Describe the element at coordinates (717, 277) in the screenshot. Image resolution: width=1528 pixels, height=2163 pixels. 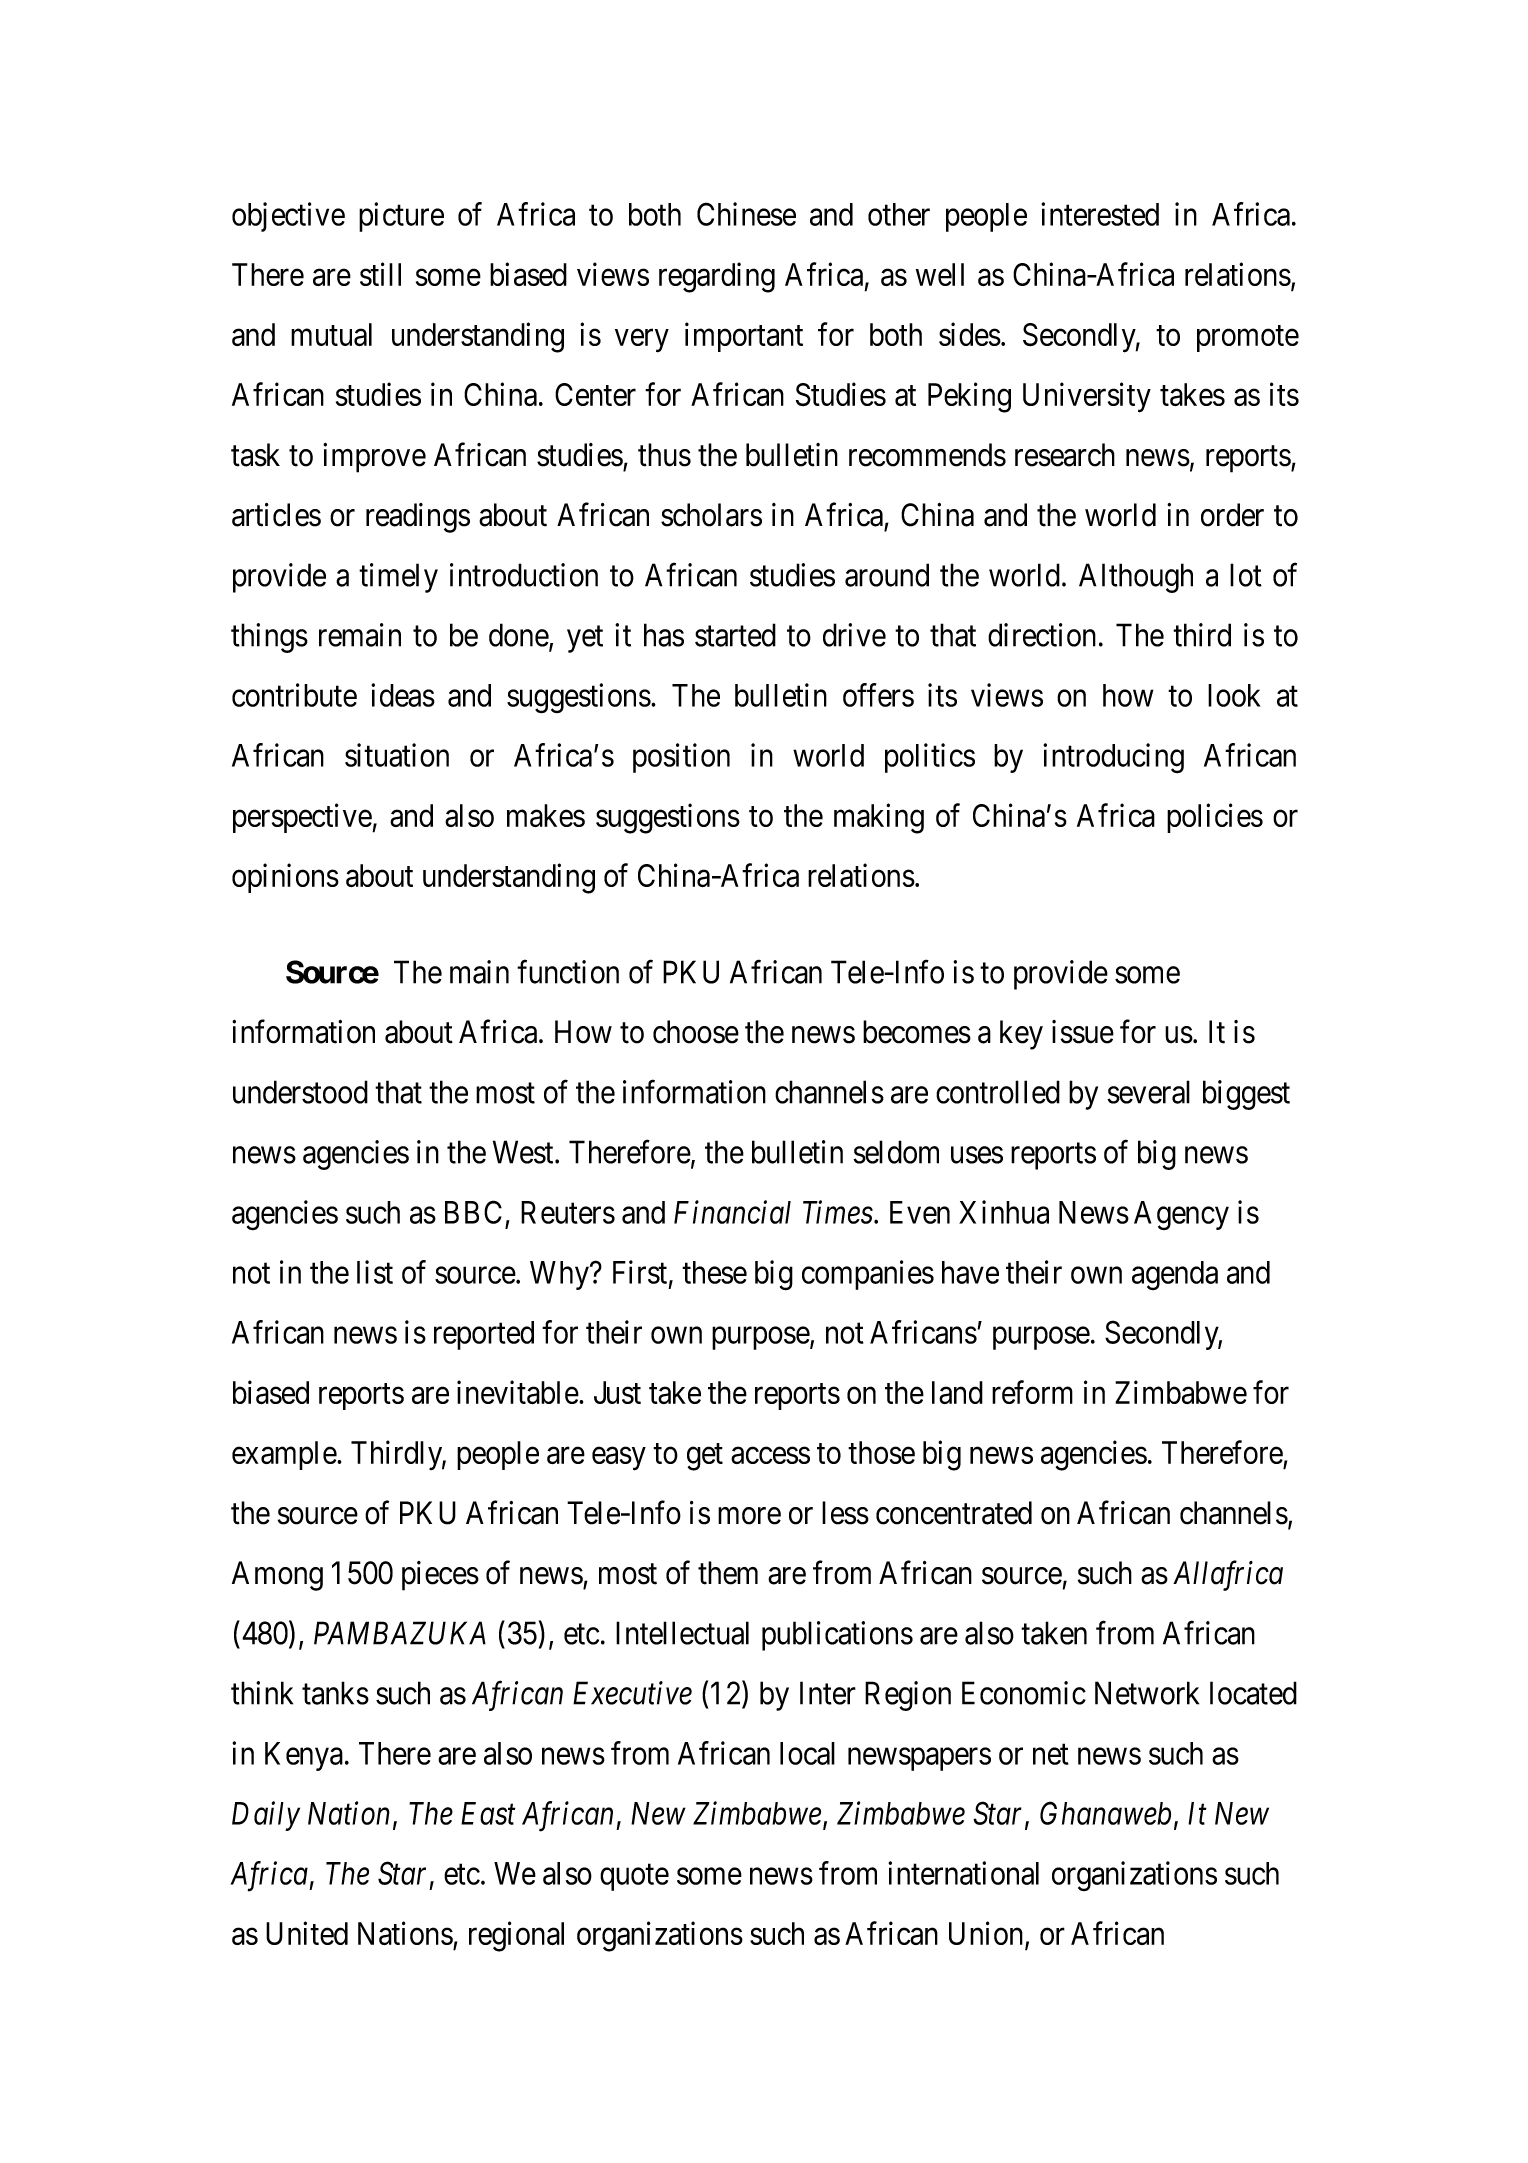
I see `regarding` at that location.
